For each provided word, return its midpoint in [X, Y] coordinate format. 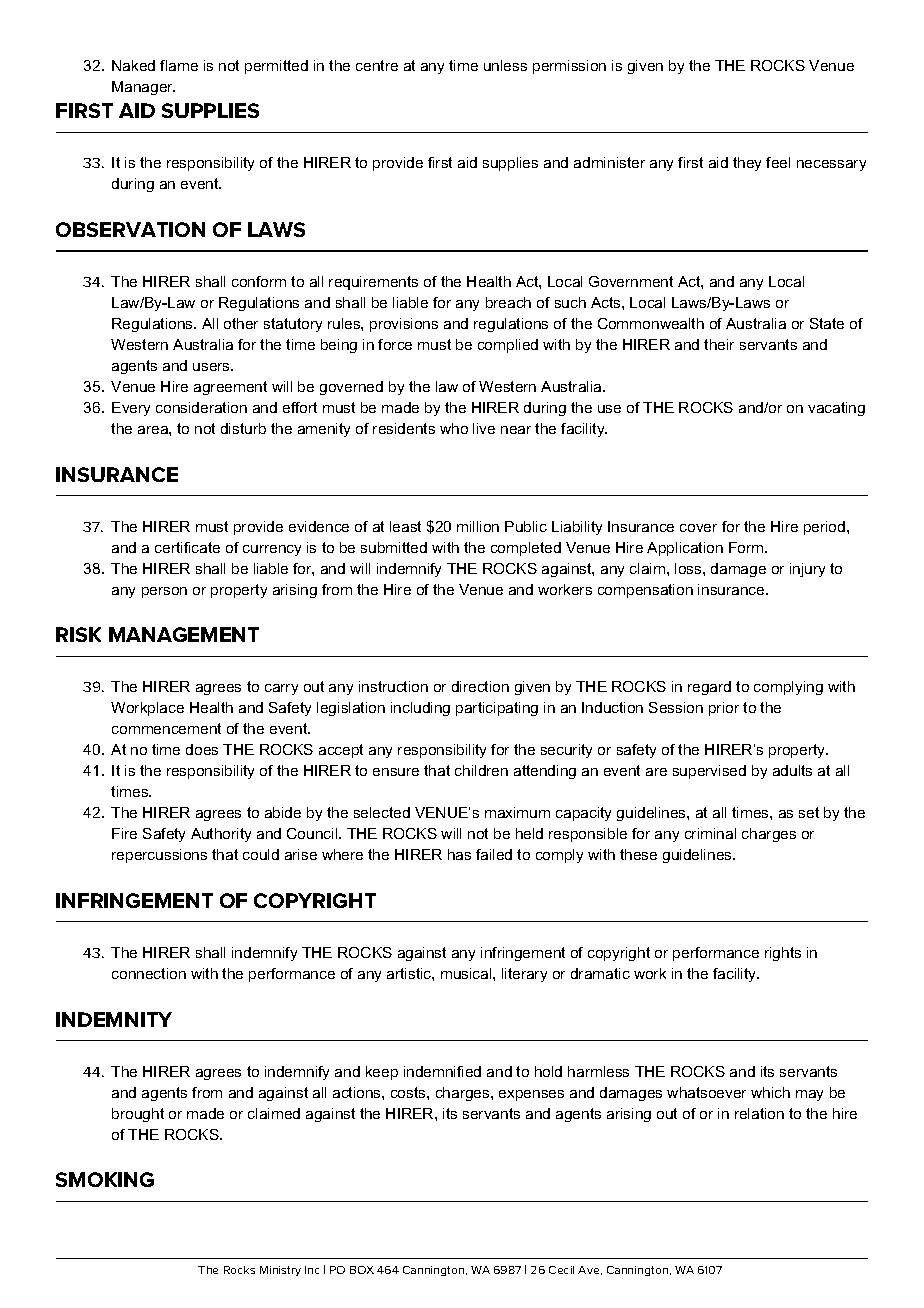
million [478, 526]
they [747, 164]
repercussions [159, 856]
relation [759, 1113]
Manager [143, 88]
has [459, 854]
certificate [187, 547]
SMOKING [105, 1179]
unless [505, 65]
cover [698, 528]
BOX [362, 1270]
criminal [710, 833]
